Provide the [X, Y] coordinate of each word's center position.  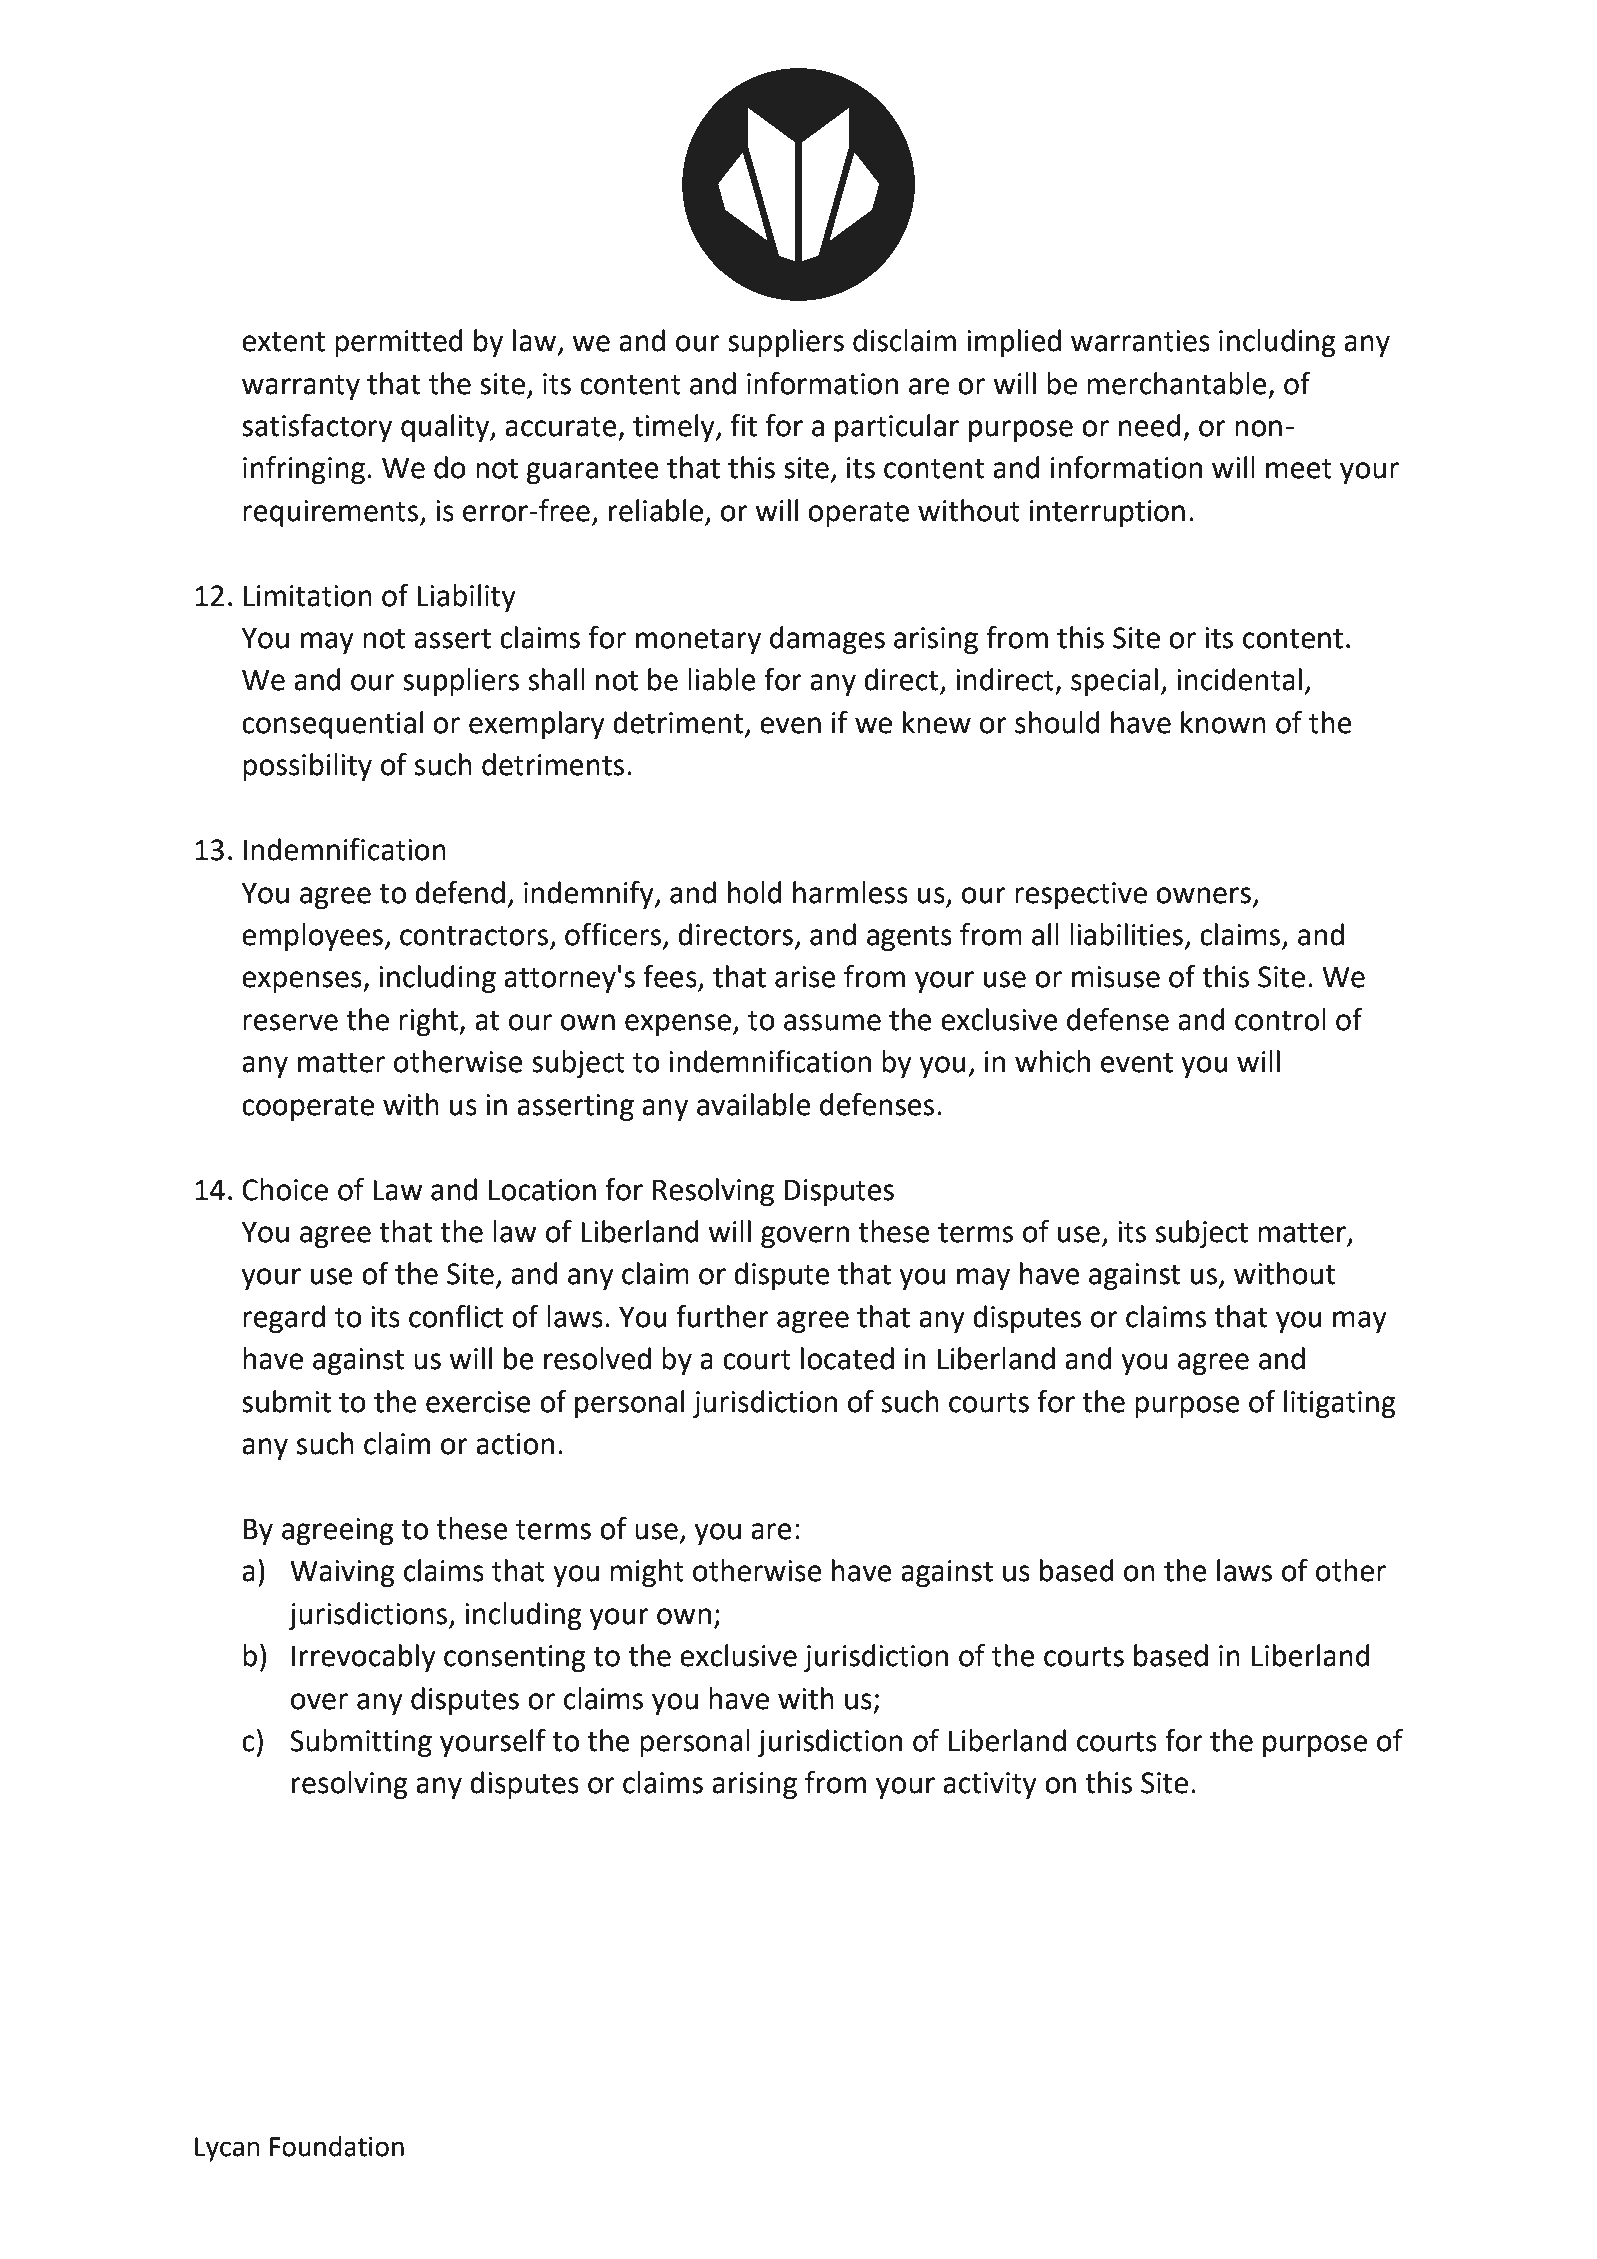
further [722, 1316]
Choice [285, 1189]
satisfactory [317, 428]
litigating [1340, 1404]
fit [743, 425]
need [1150, 425]
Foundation [337, 2146]
